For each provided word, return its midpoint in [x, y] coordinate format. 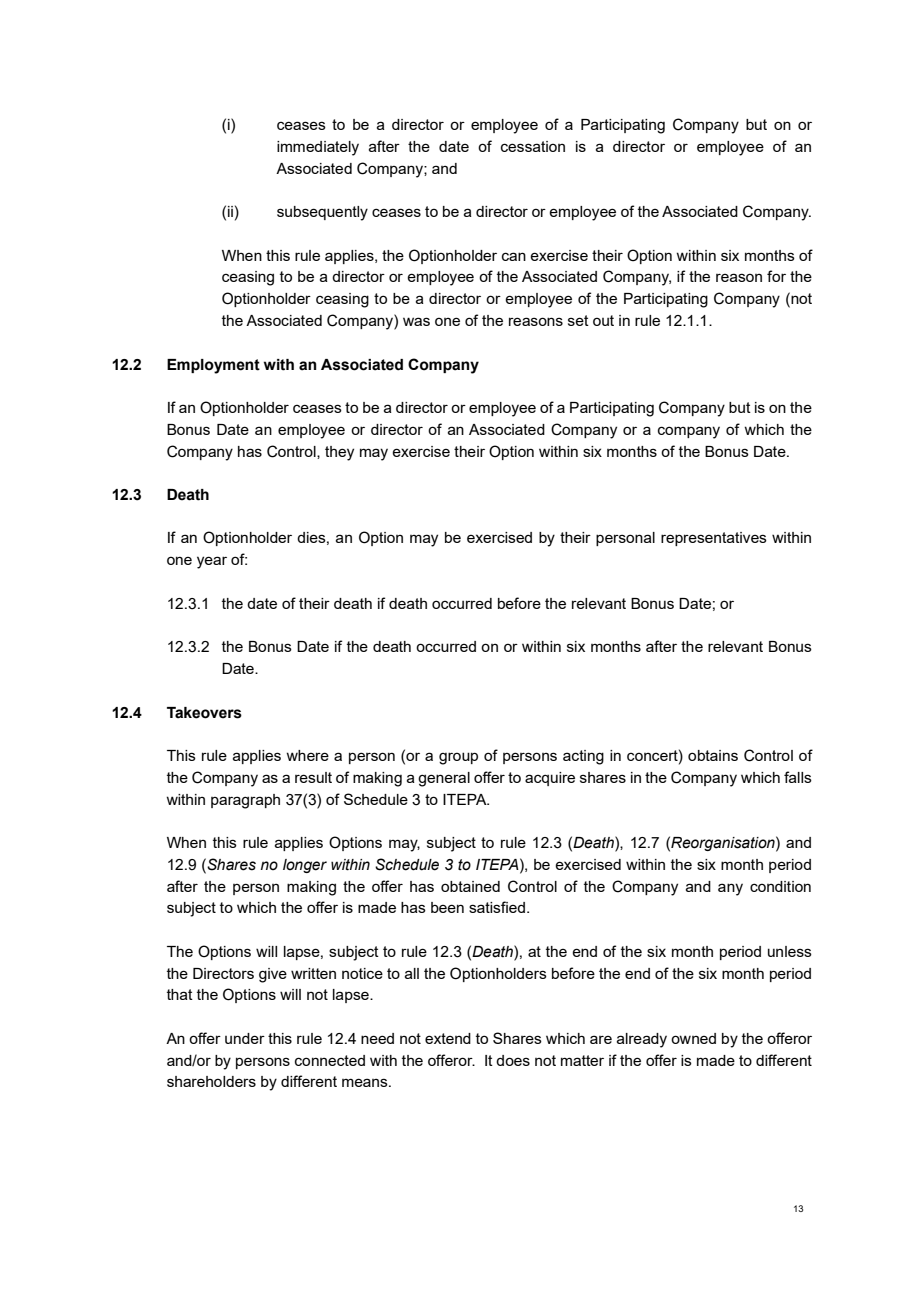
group [458, 758]
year [212, 562]
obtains [713, 755]
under [245, 1038]
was [416, 321]
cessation [533, 146]
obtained [470, 886]
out [603, 320]
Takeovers [204, 713]
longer [305, 866]
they [339, 453]
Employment [213, 366]
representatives [714, 539]
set [578, 320]
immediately [318, 148]
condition [780, 886]
